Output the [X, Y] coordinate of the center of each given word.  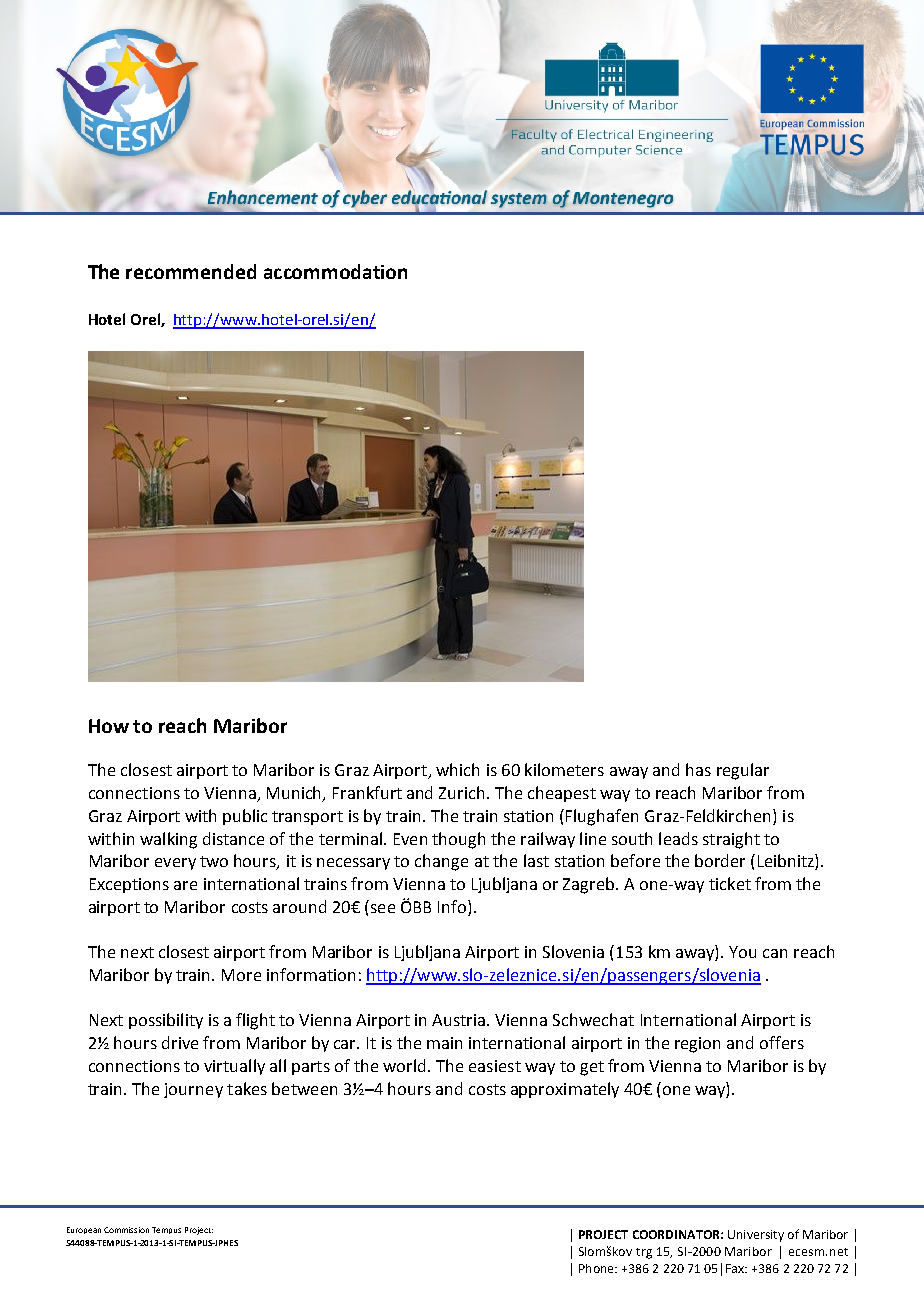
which [457, 769]
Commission [126, 1230]
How [109, 726]
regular [743, 771]
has [698, 769]
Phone [597, 1268]
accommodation [335, 271]
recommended [191, 271]
